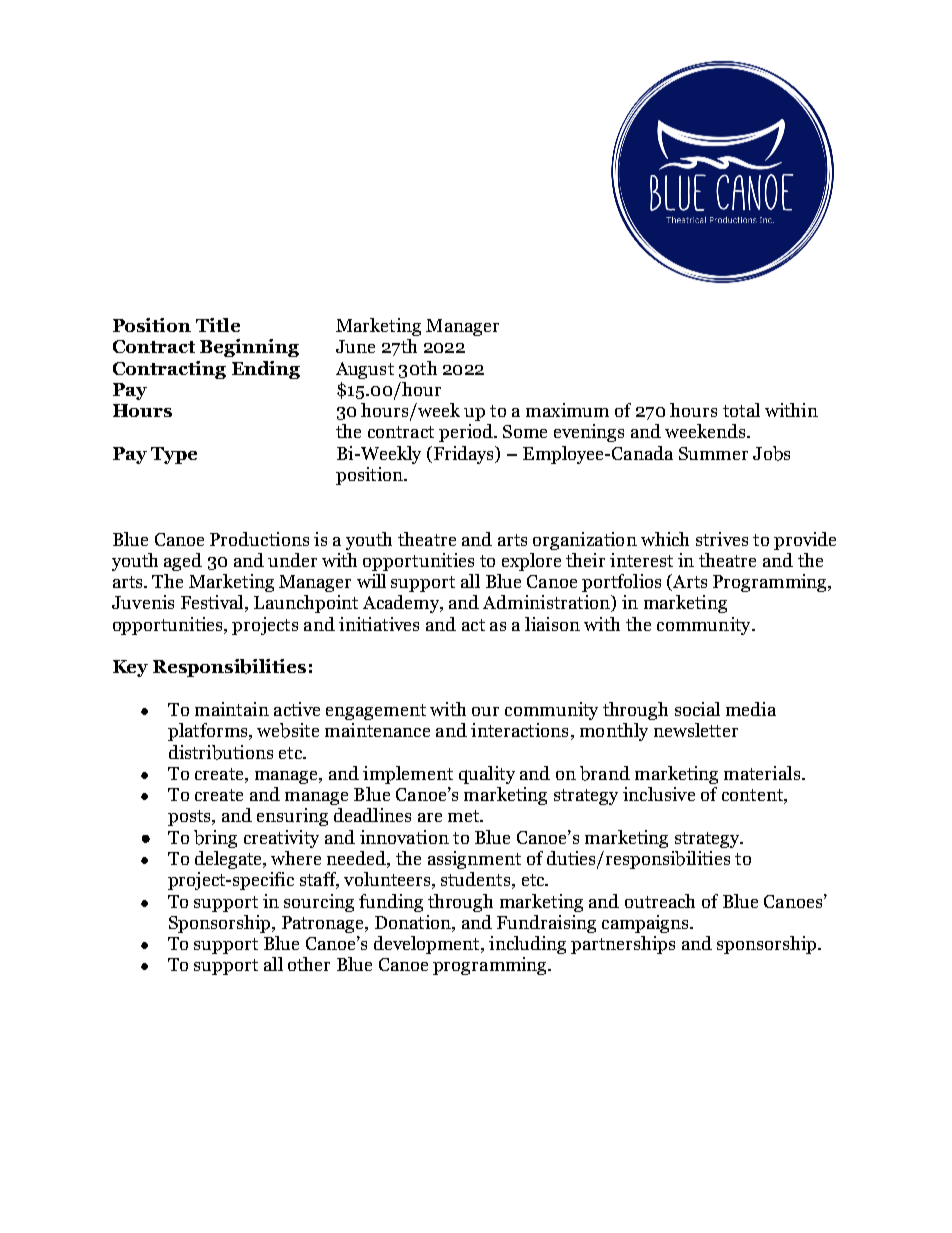 This page has height=1233, width=952. Describe the element at coordinates (355, 346) in the page. I see `June` at that location.
